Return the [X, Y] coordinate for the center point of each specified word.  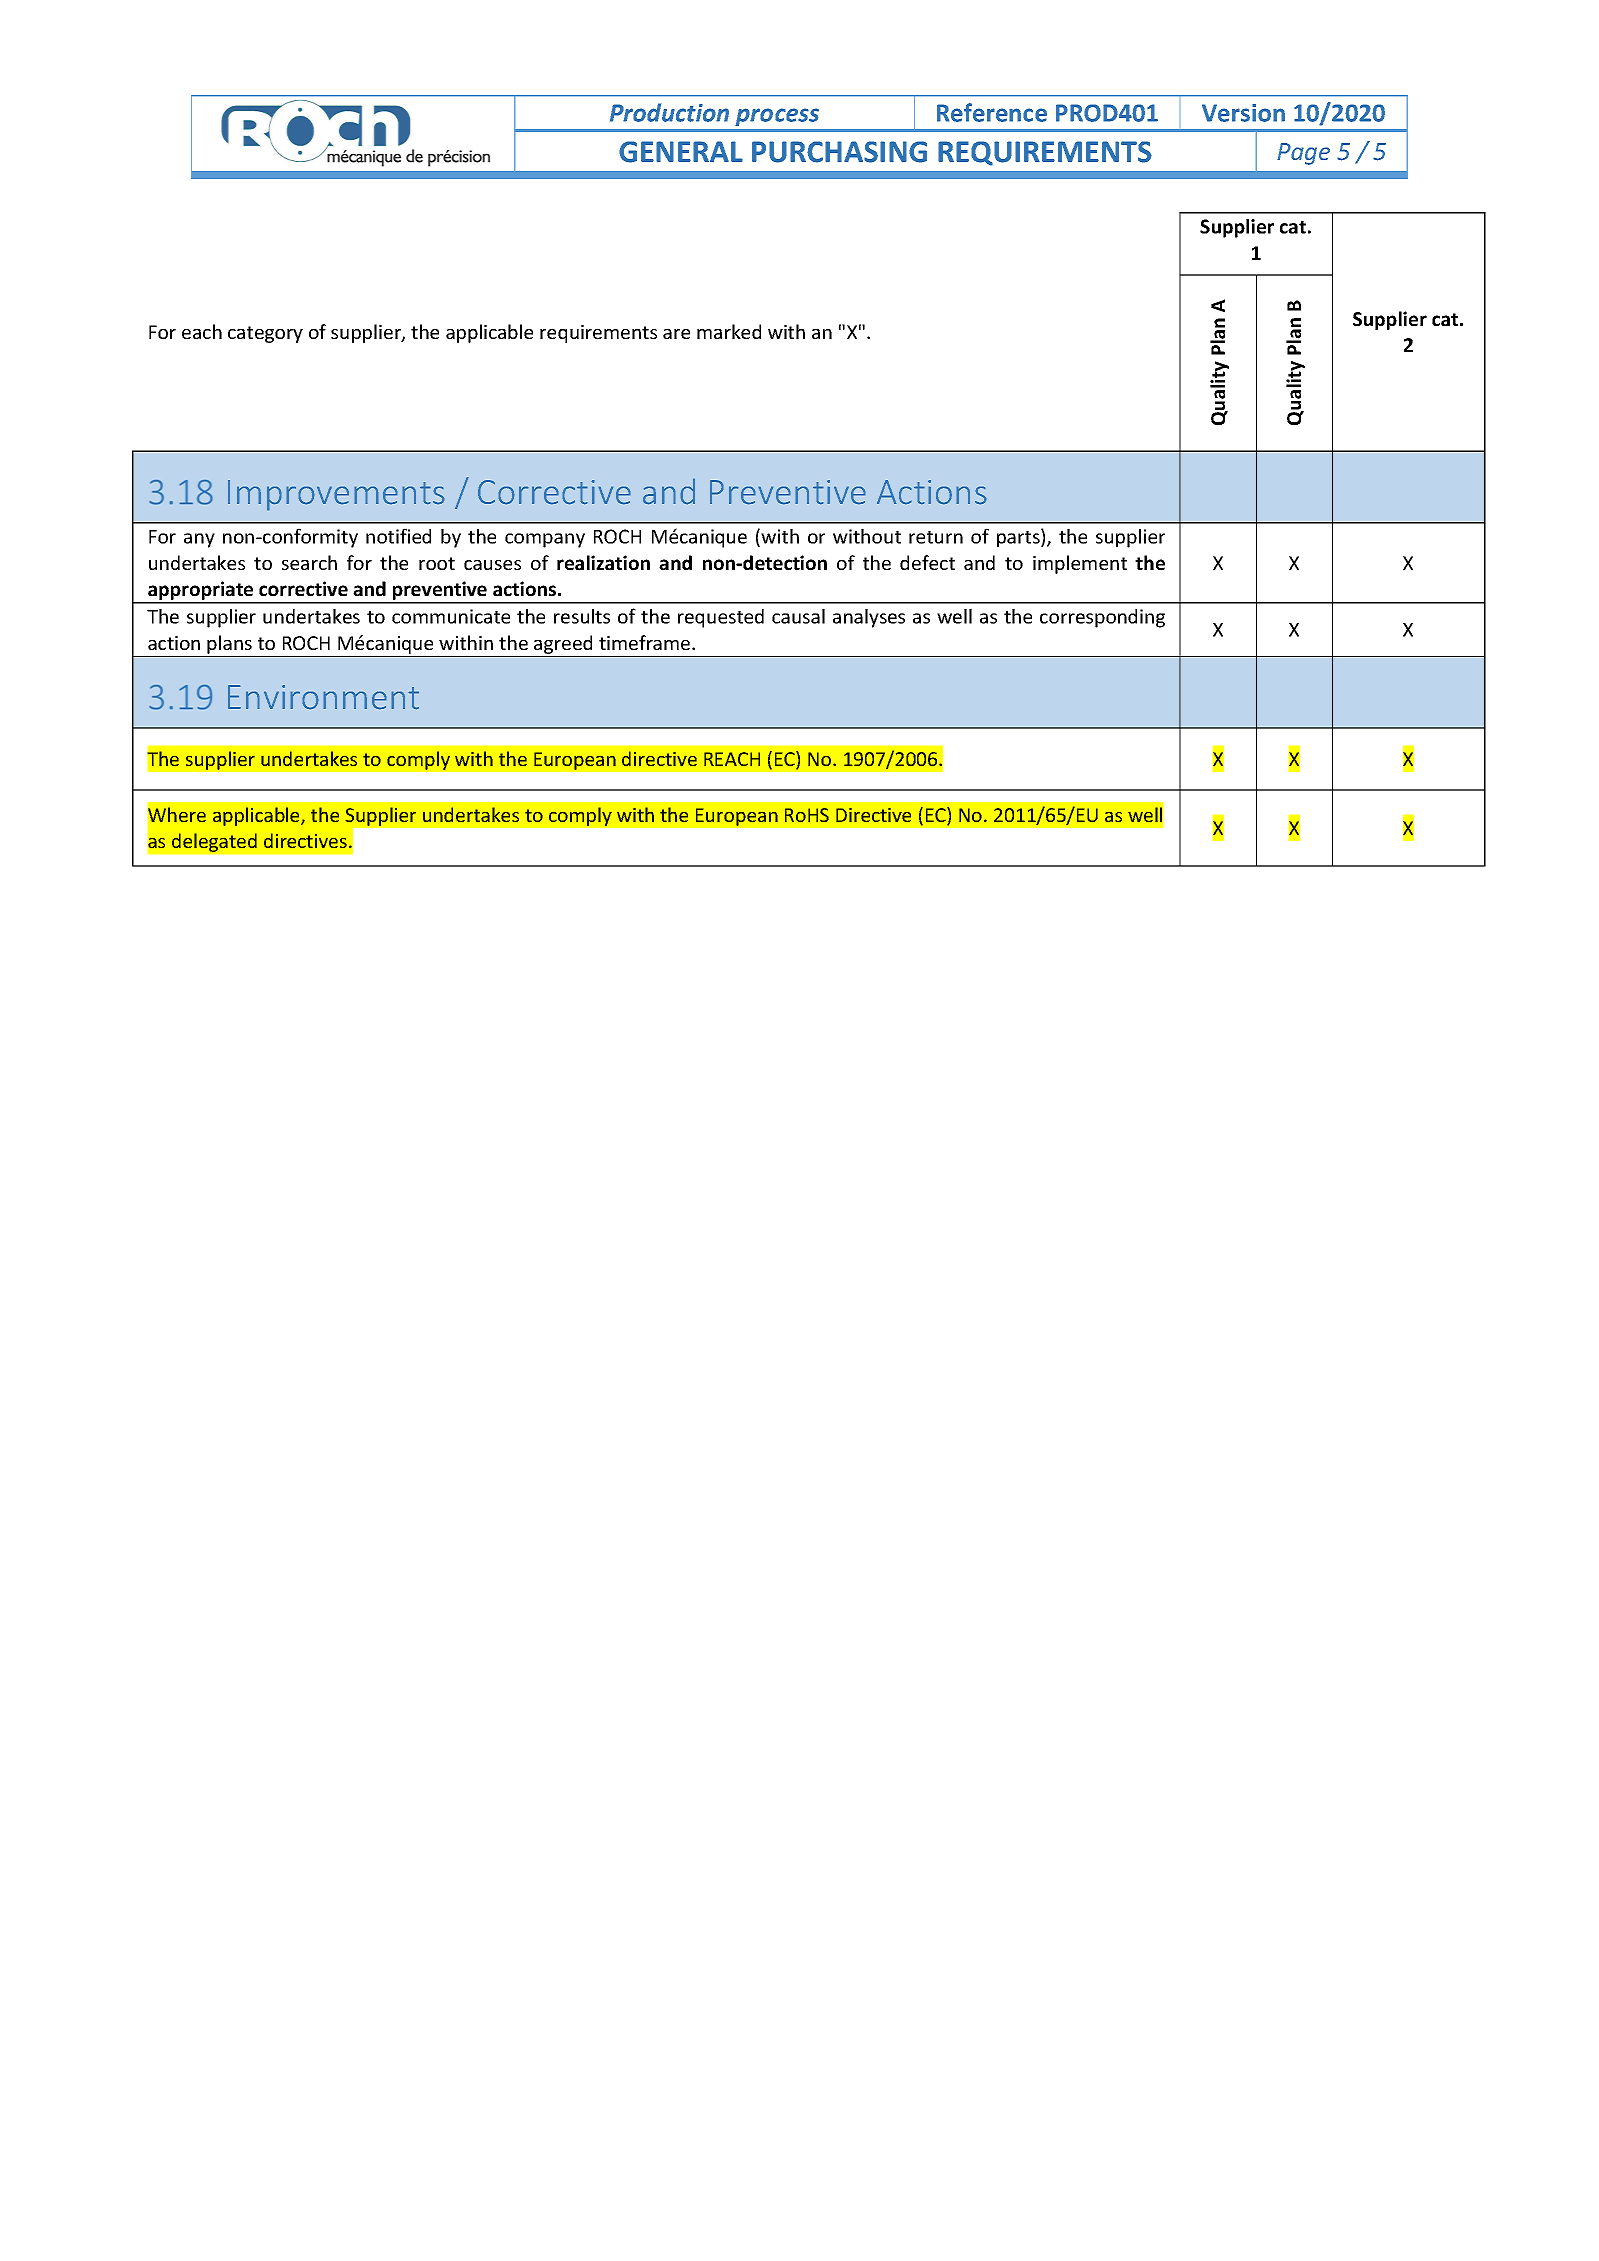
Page [1303, 154]
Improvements [336, 495]
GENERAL [681, 152]
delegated [214, 842]
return [936, 537]
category [265, 334]
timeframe [646, 642]
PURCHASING [839, 152]
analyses [869, 618]
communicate [451, 616]
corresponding [1102, 618]
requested [721, 618]
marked [729, 331]
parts [1019, 538]
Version [1243, 113]
